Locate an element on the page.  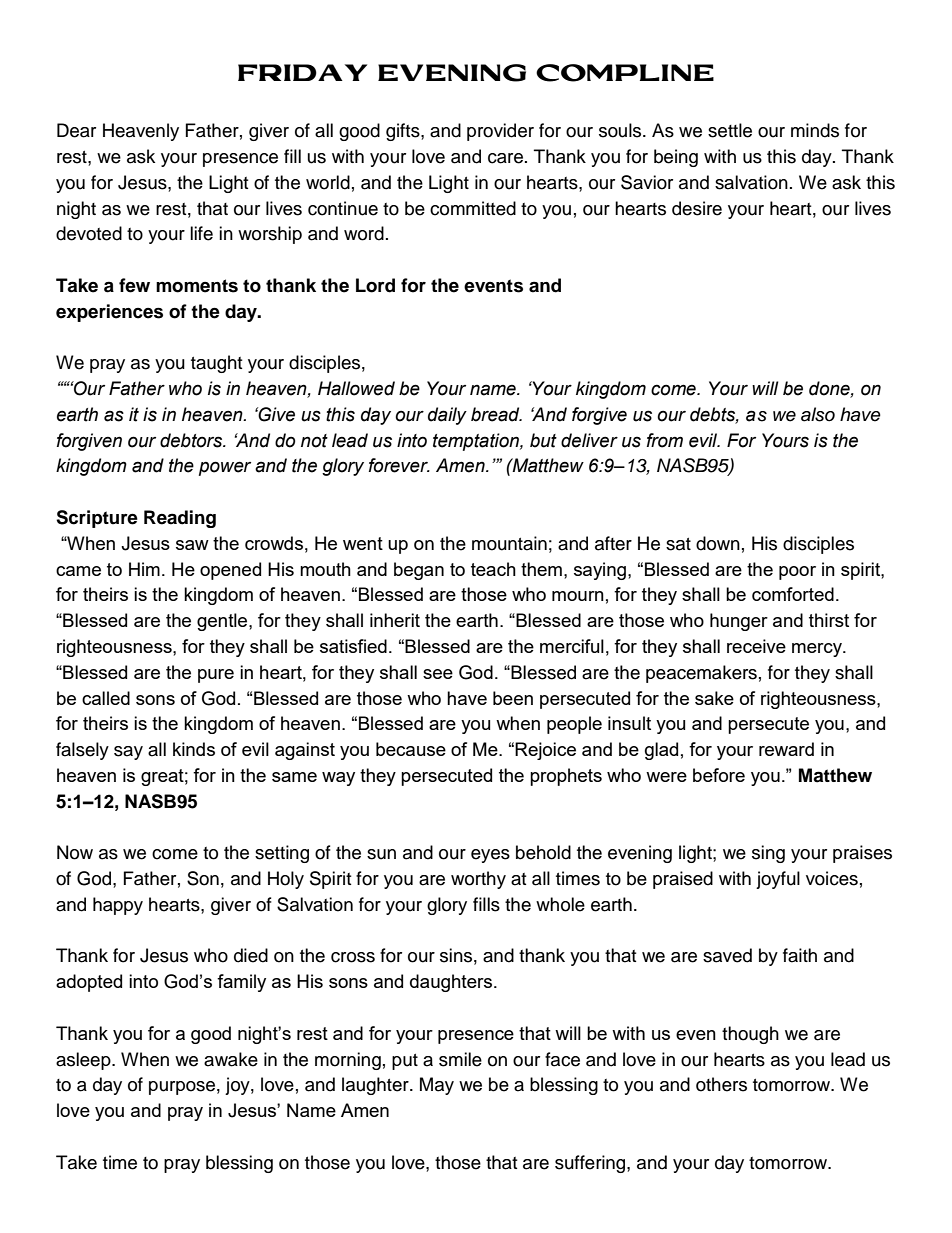
provider is located at coordinates (500, 132).
